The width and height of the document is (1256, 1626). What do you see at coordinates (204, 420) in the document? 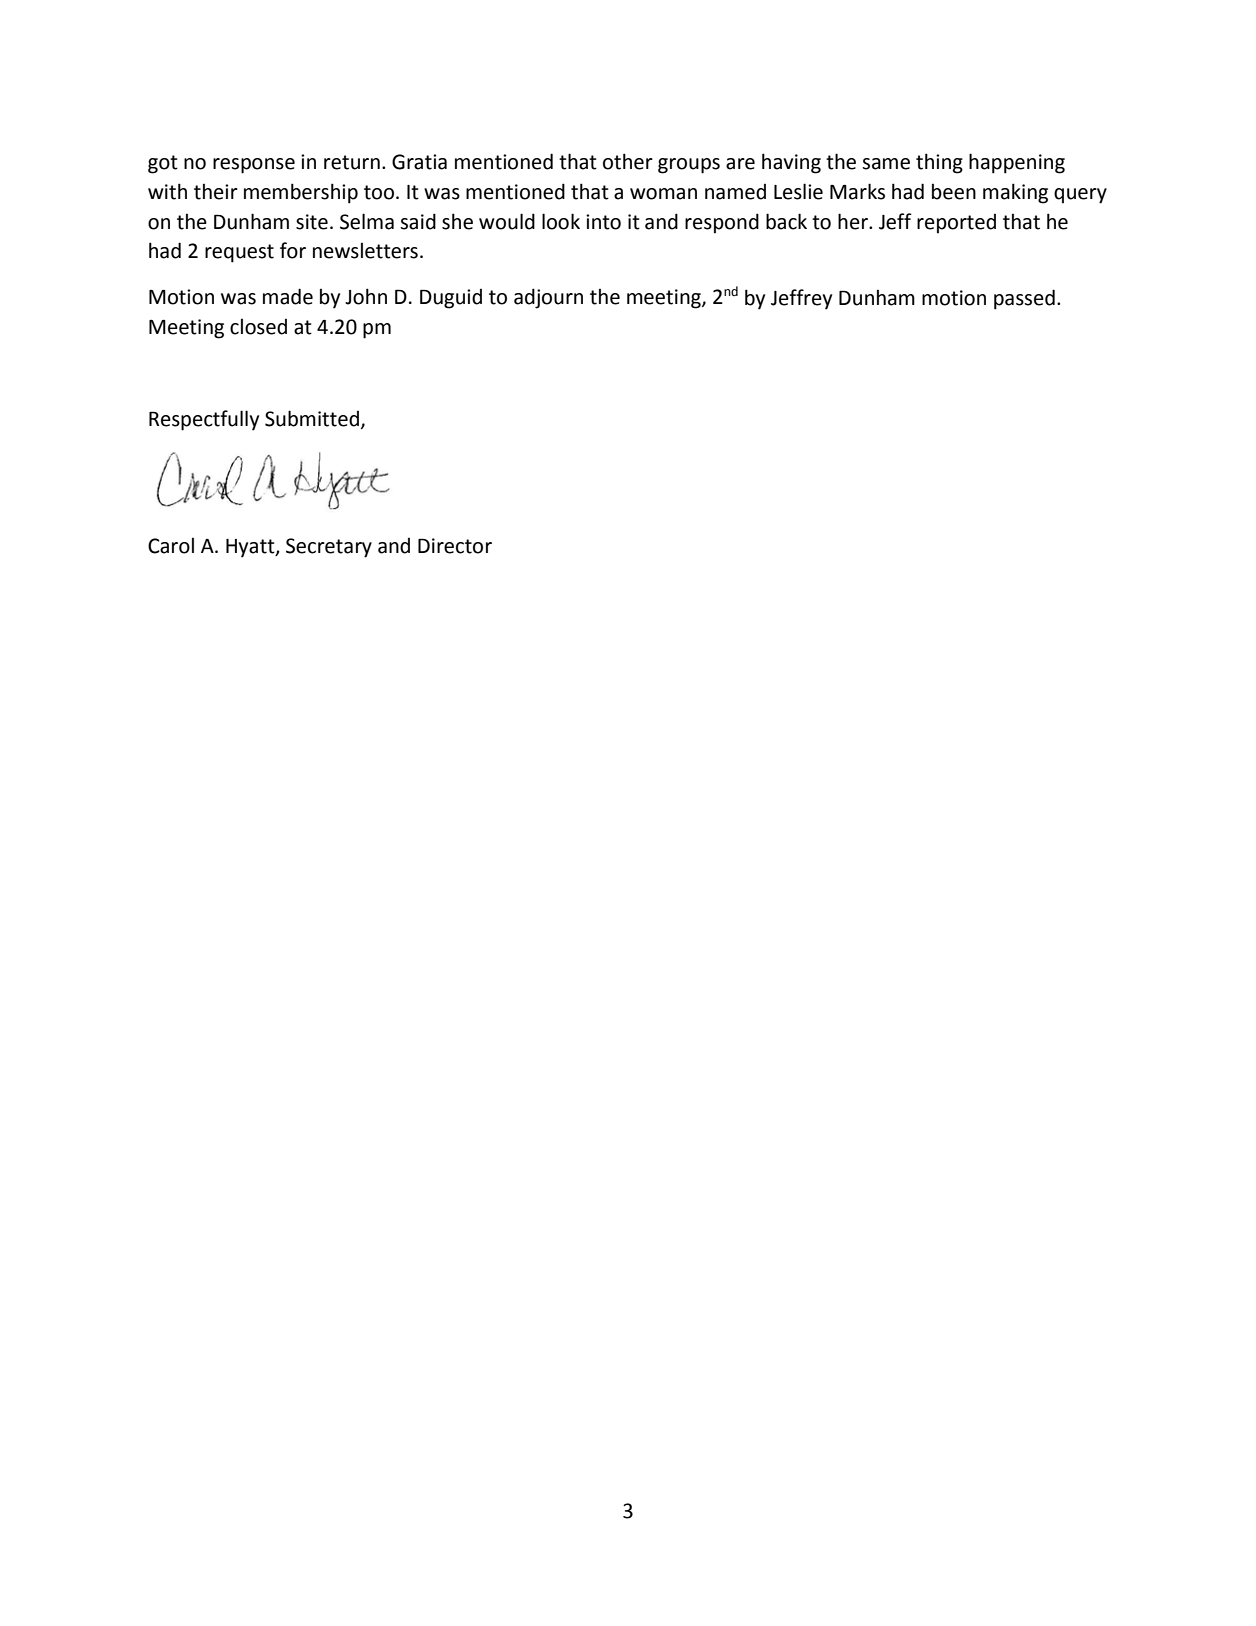
I see `Respectfully` at bounding box center [204, 420].
